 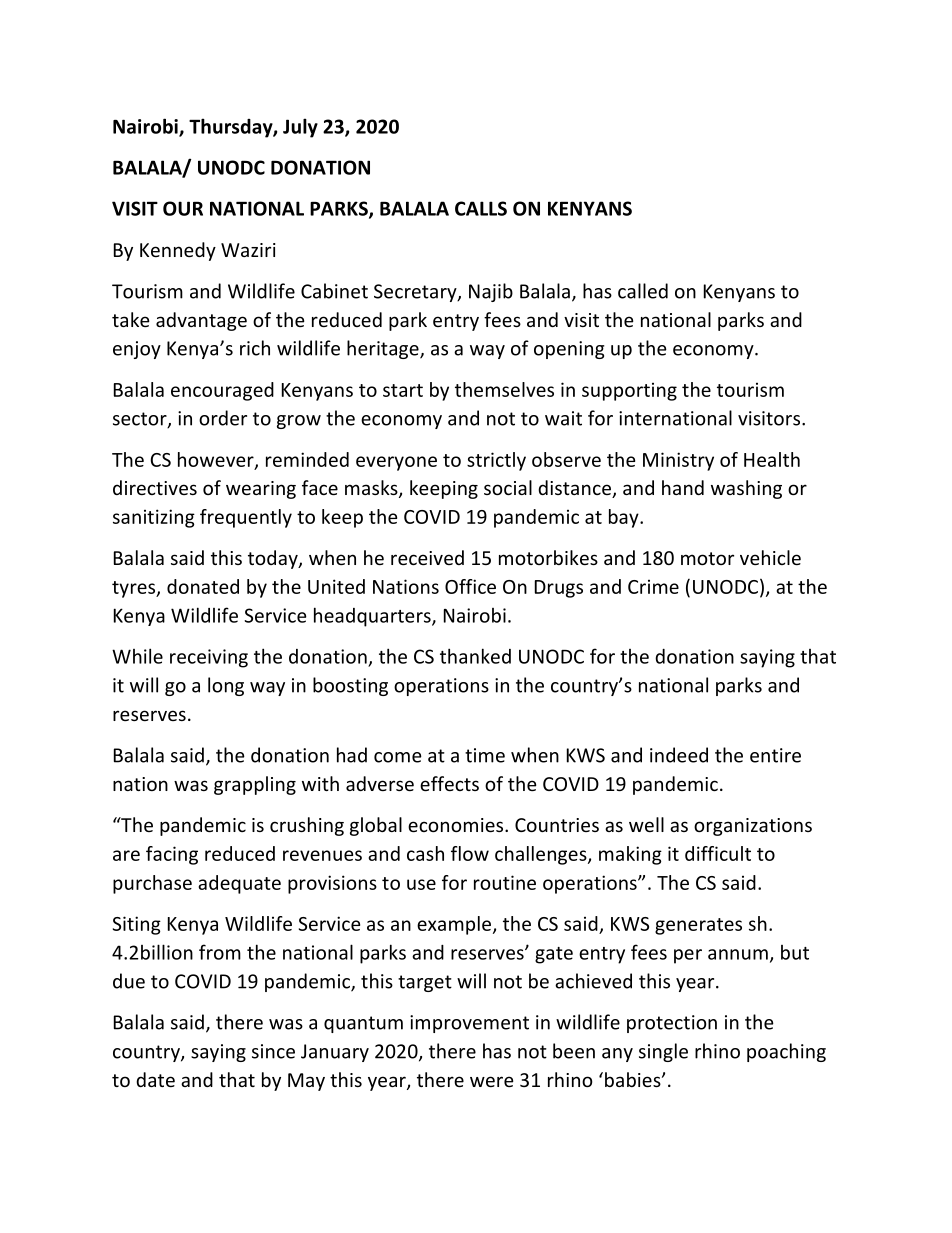 I want to click on date, so click(x=155, y=1079).
